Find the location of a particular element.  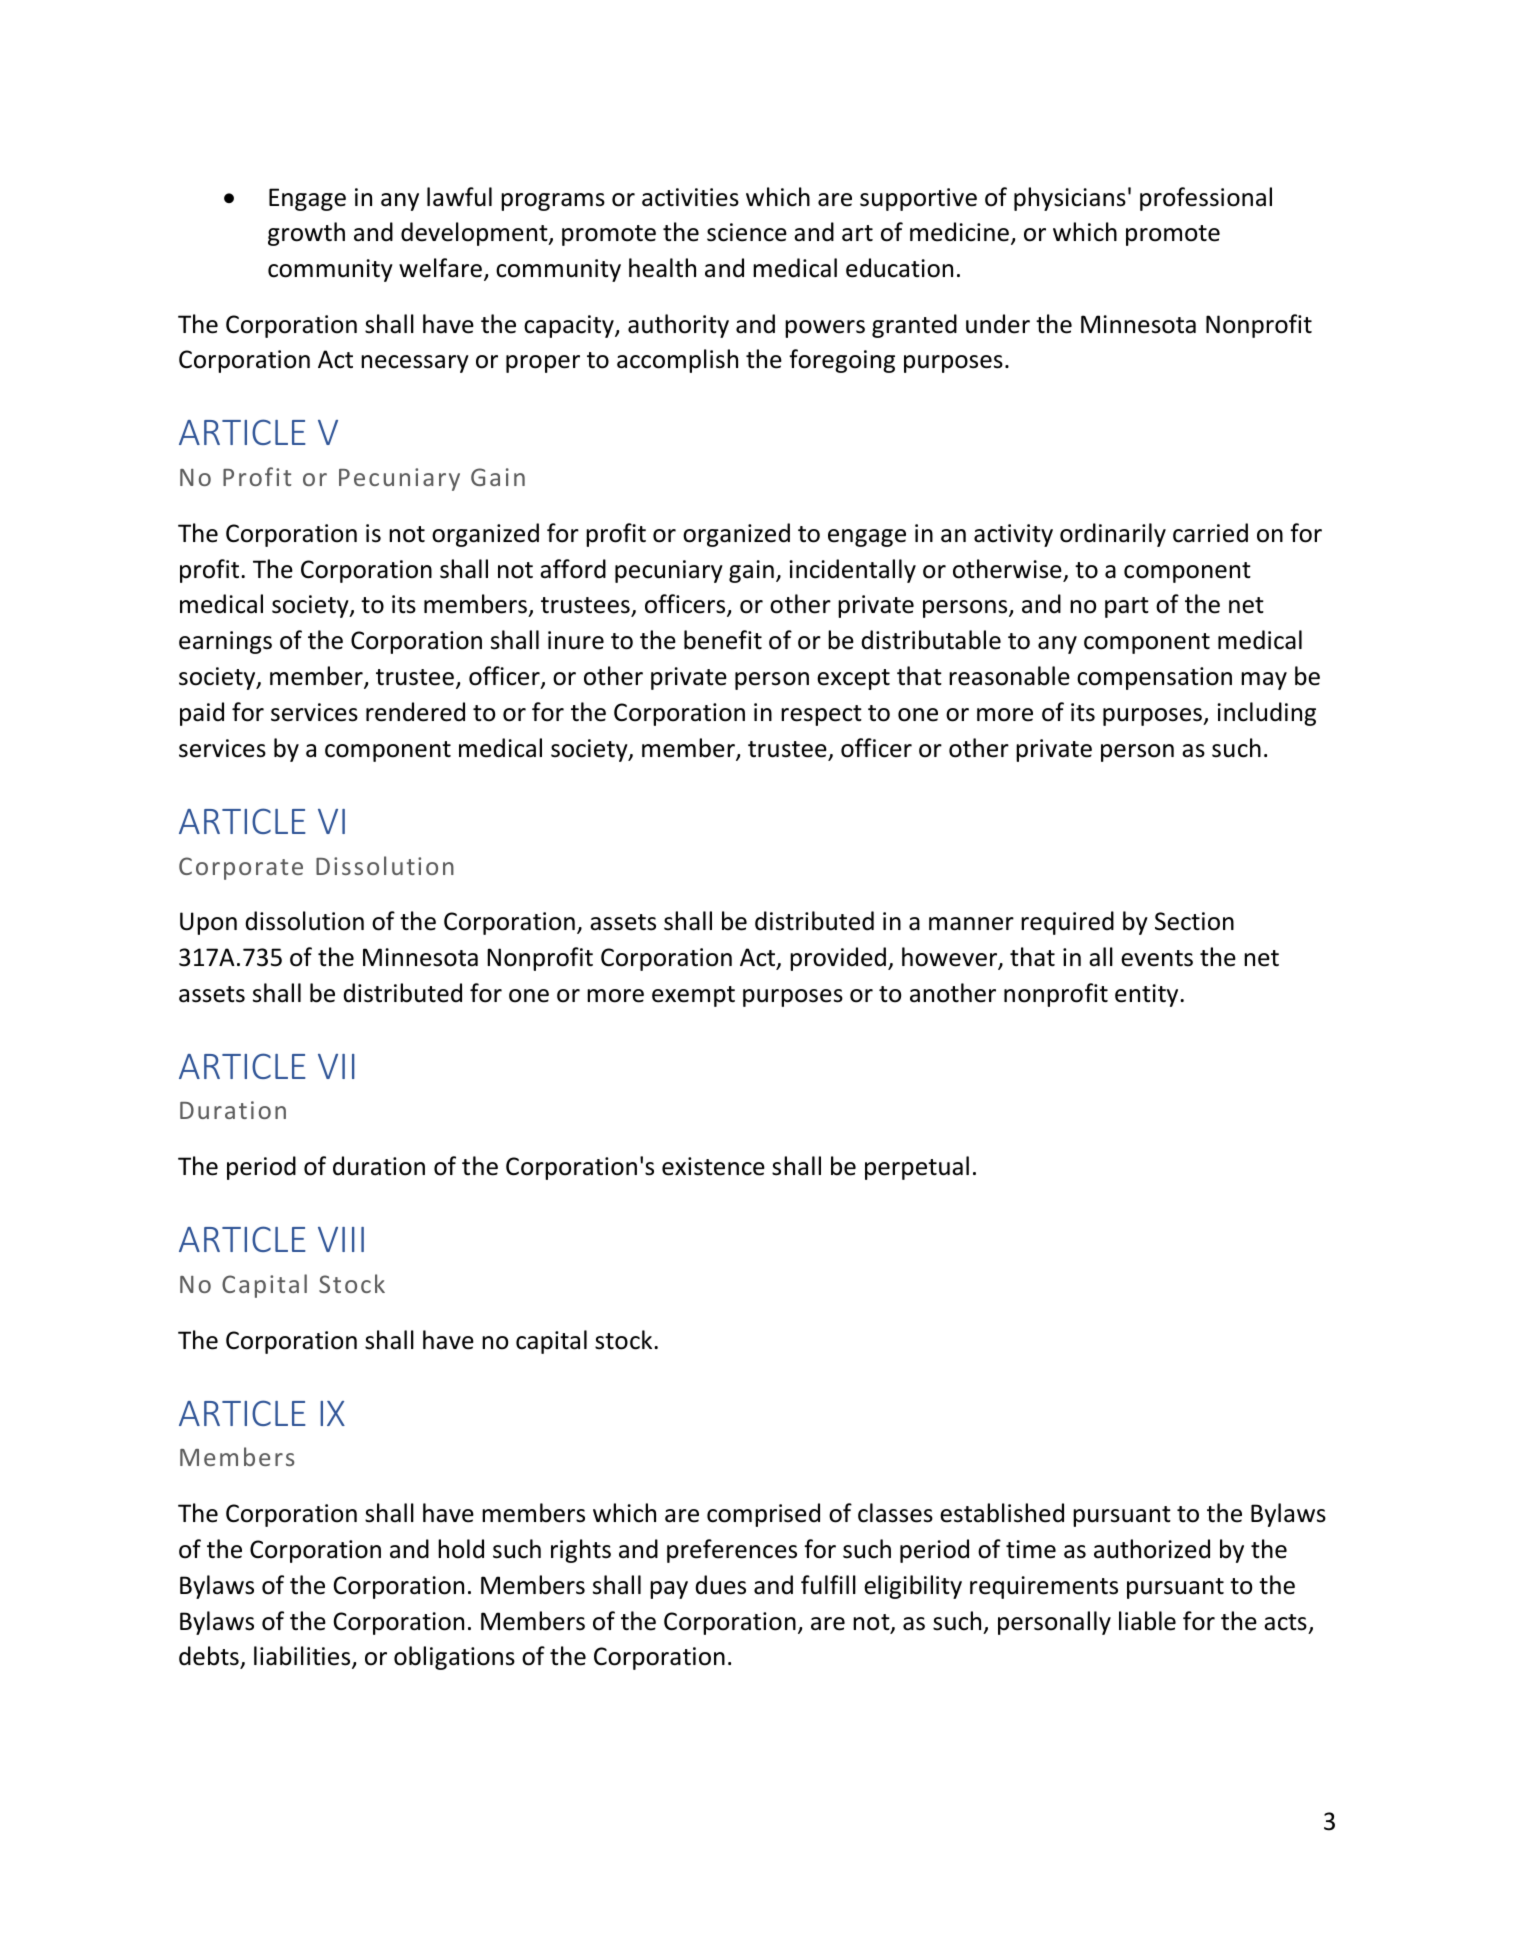

professional is located at coordinates (1206, 199).
